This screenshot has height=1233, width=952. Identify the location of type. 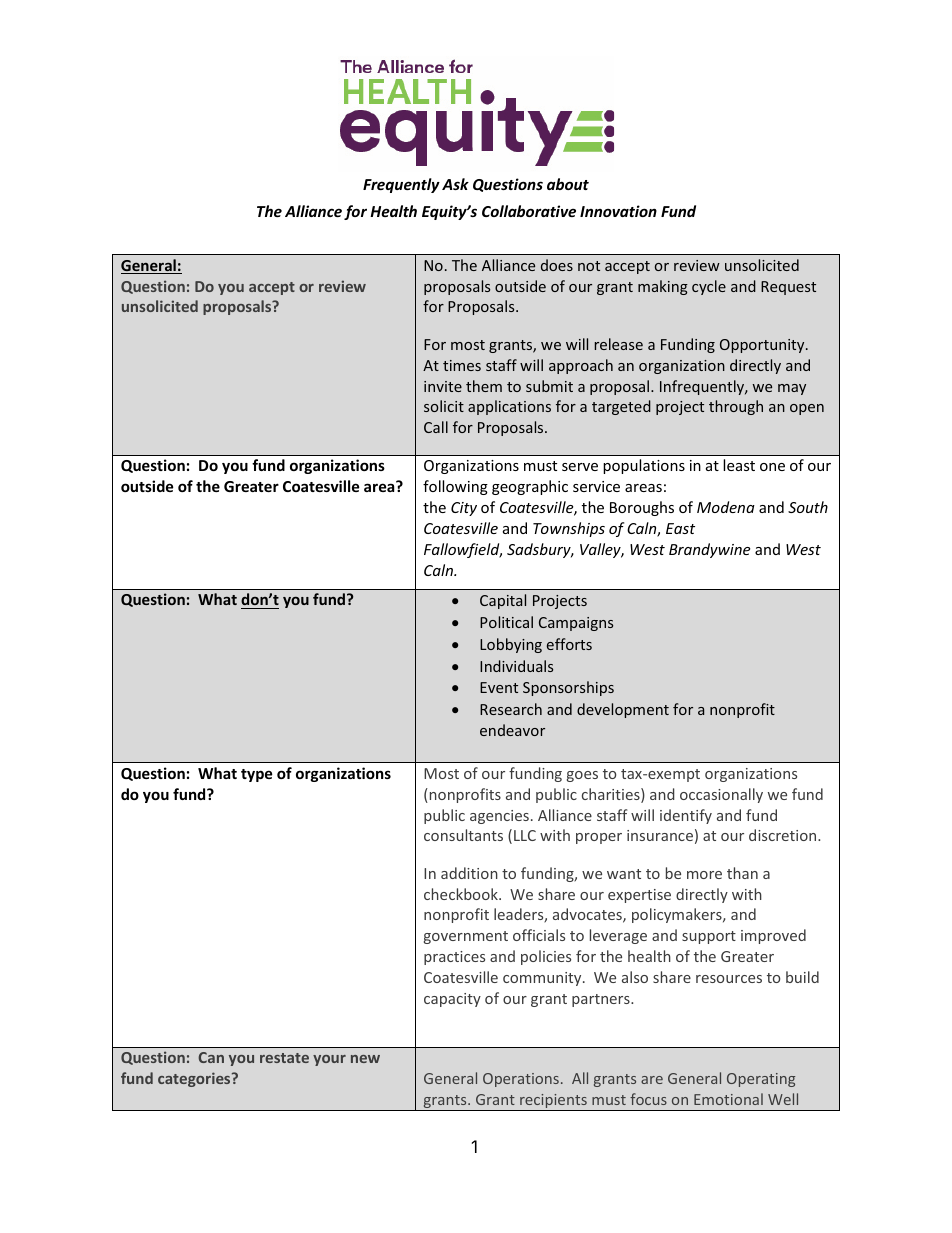
(257, 775).
